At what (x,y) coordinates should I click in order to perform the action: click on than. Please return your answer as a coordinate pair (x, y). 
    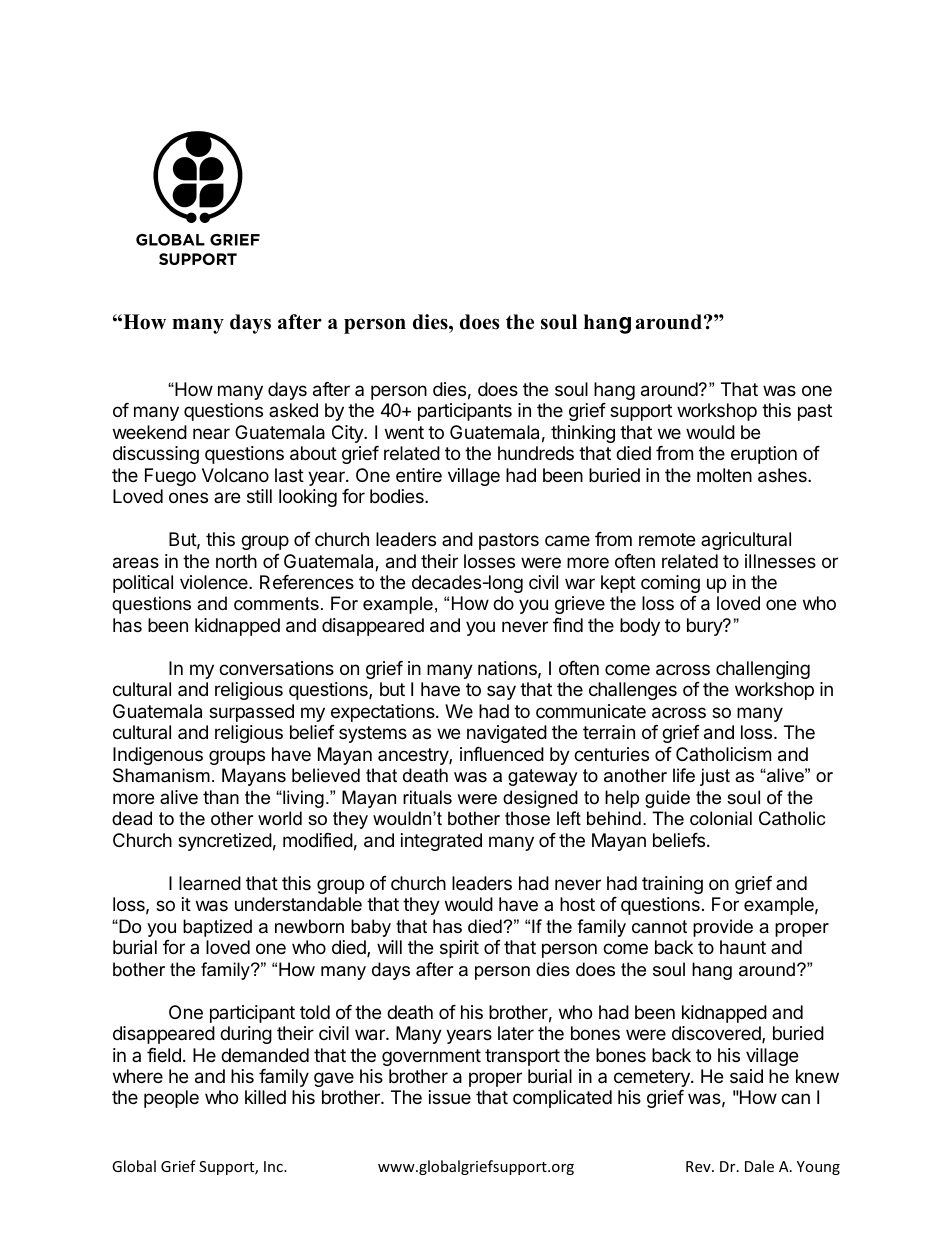
    Looking at the image, I should click on (221, 797).
